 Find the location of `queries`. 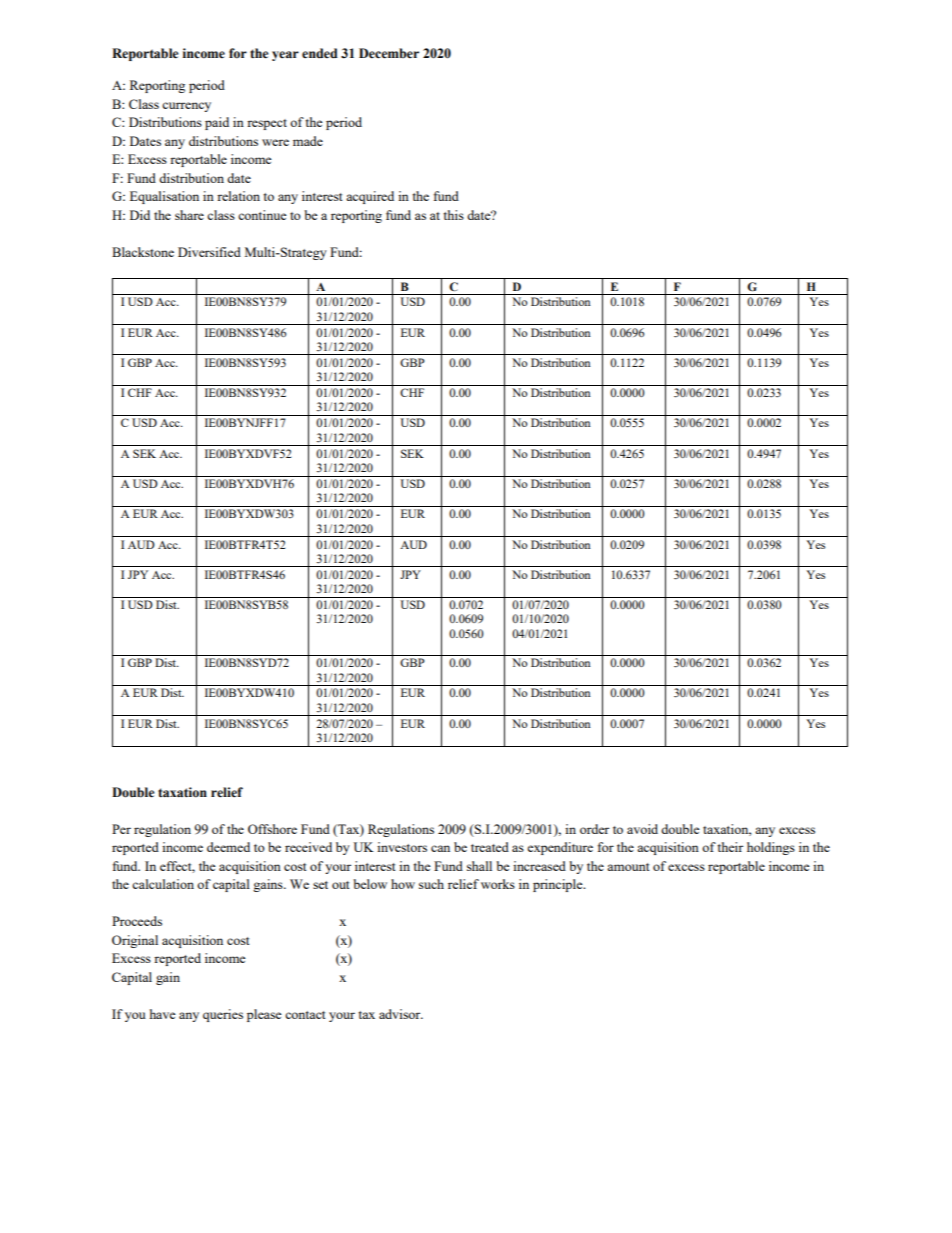

queries is located at coordinates (223, 1015).
